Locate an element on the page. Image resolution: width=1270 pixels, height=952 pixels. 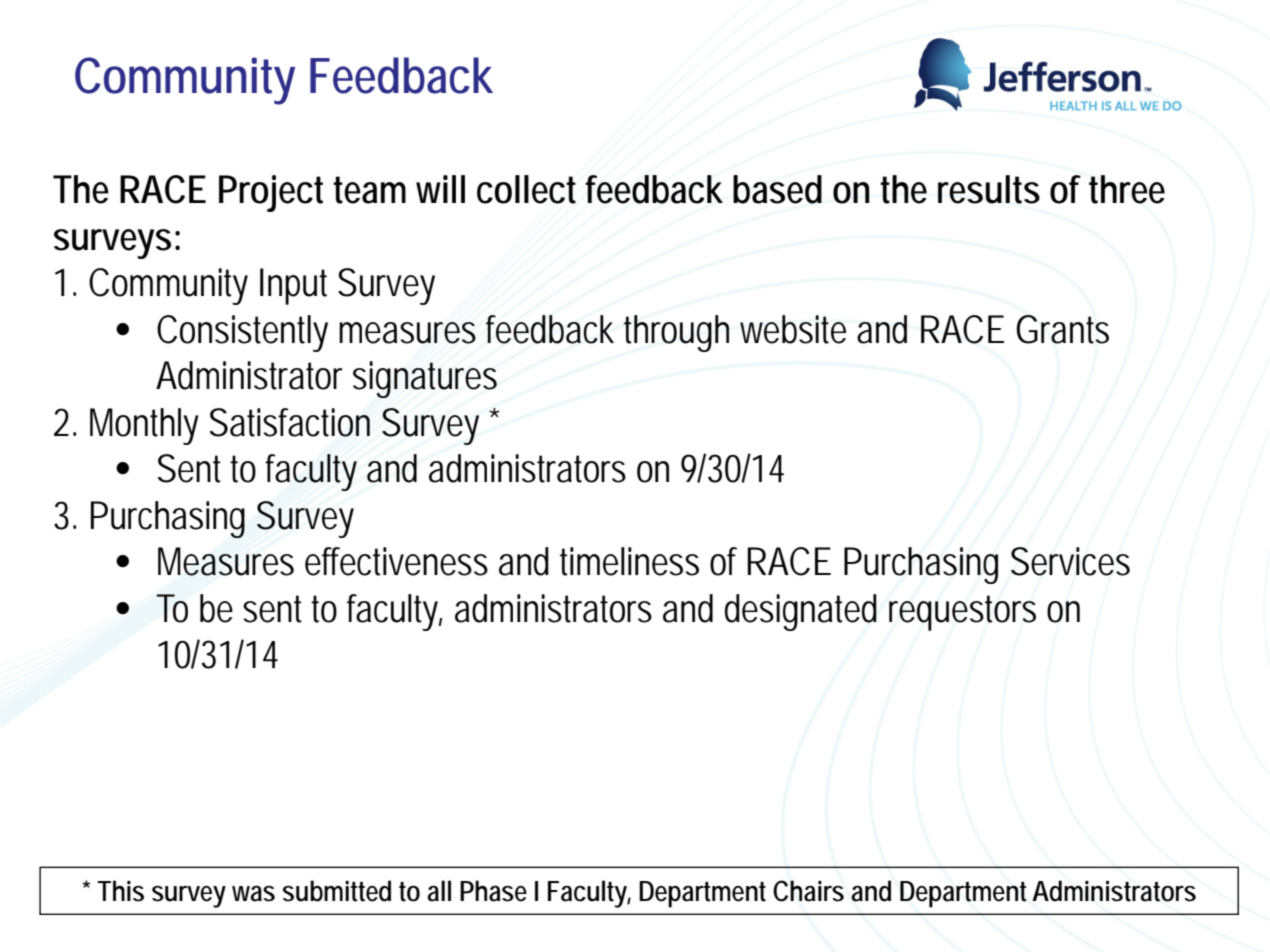
Project is located at coordinates (271, 193).
